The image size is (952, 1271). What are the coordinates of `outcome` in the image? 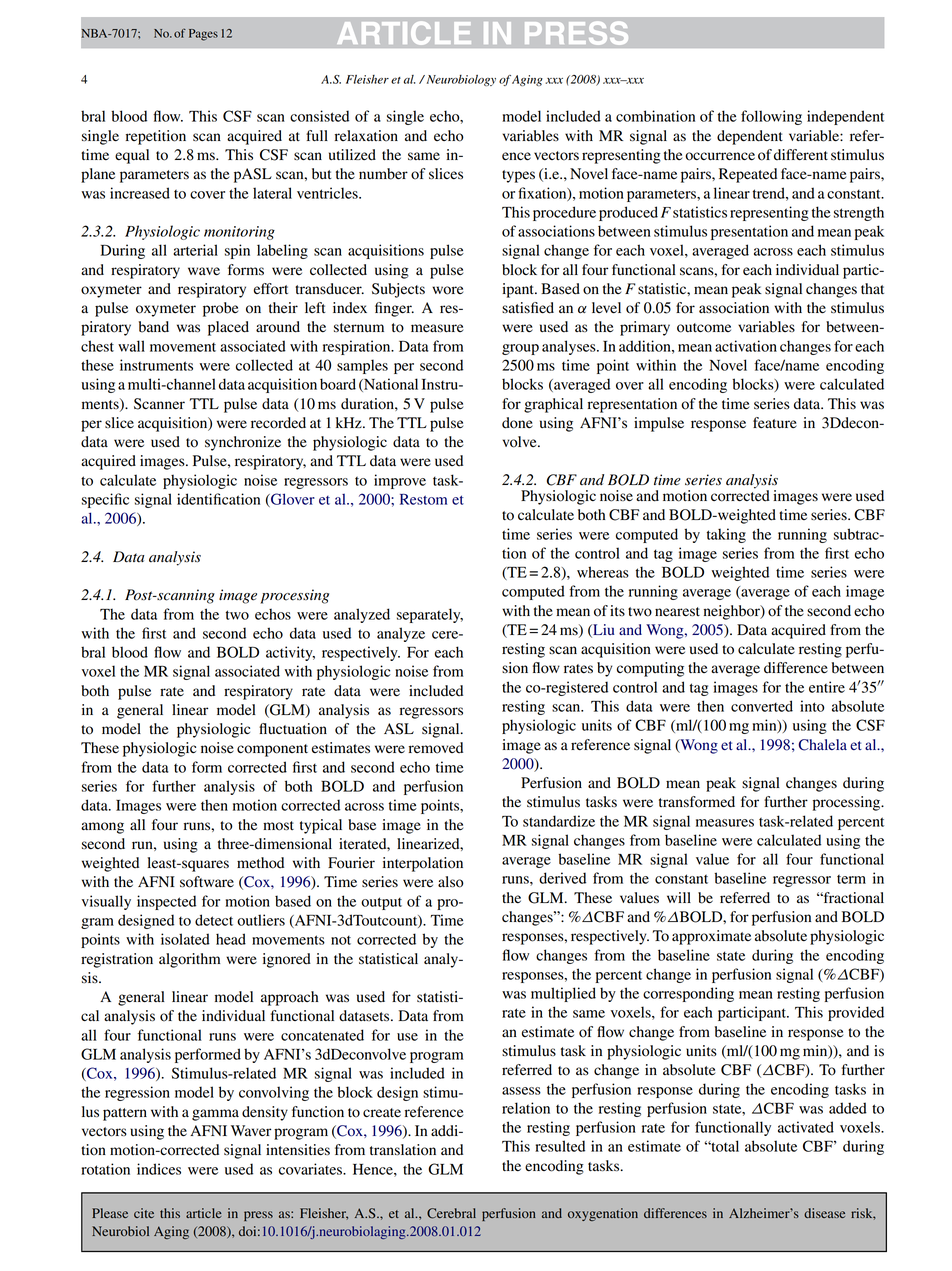 It's located at (704, 328).
